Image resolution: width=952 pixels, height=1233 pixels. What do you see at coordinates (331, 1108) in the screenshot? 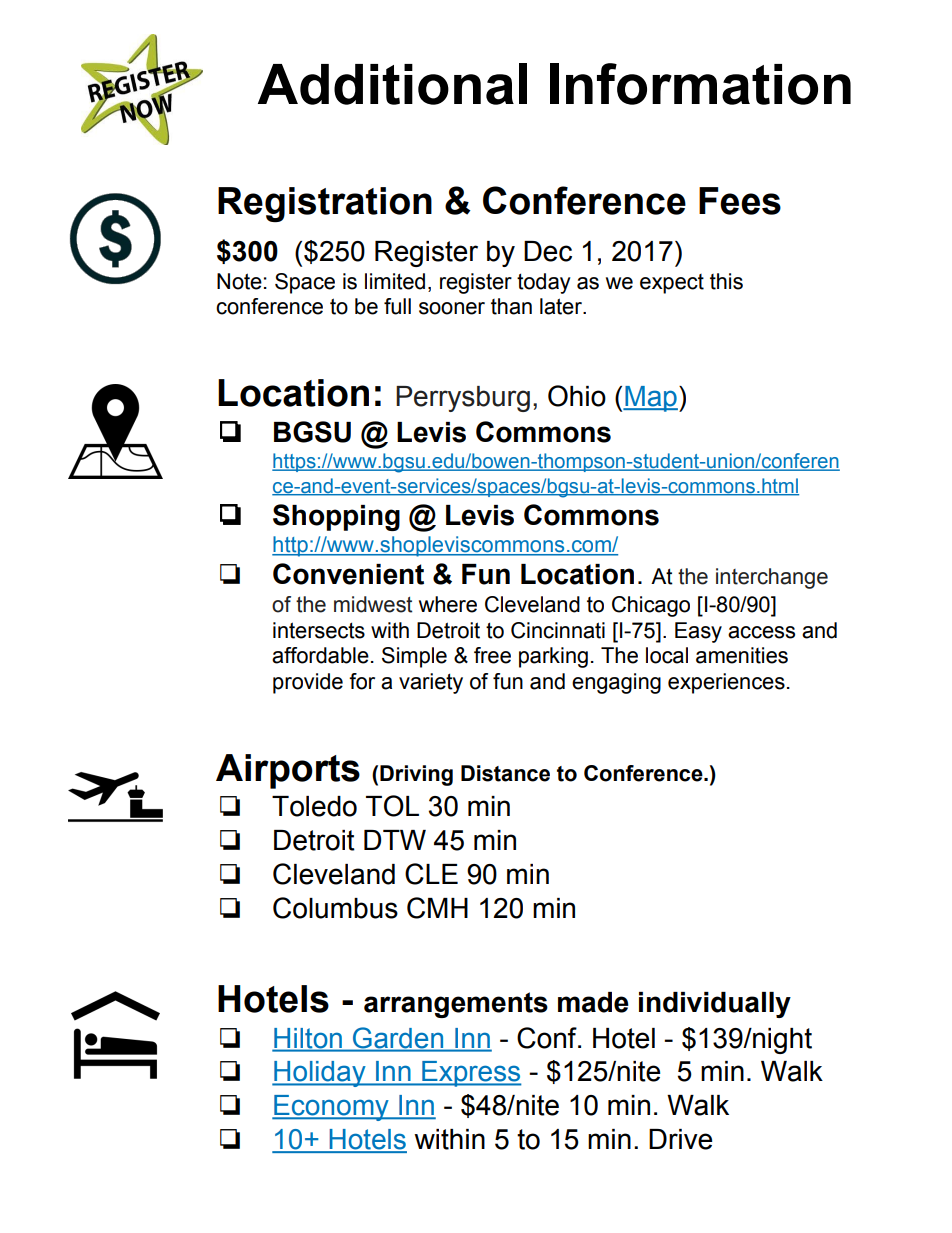
I see `Economy` at bounding box center [331, 1108].
